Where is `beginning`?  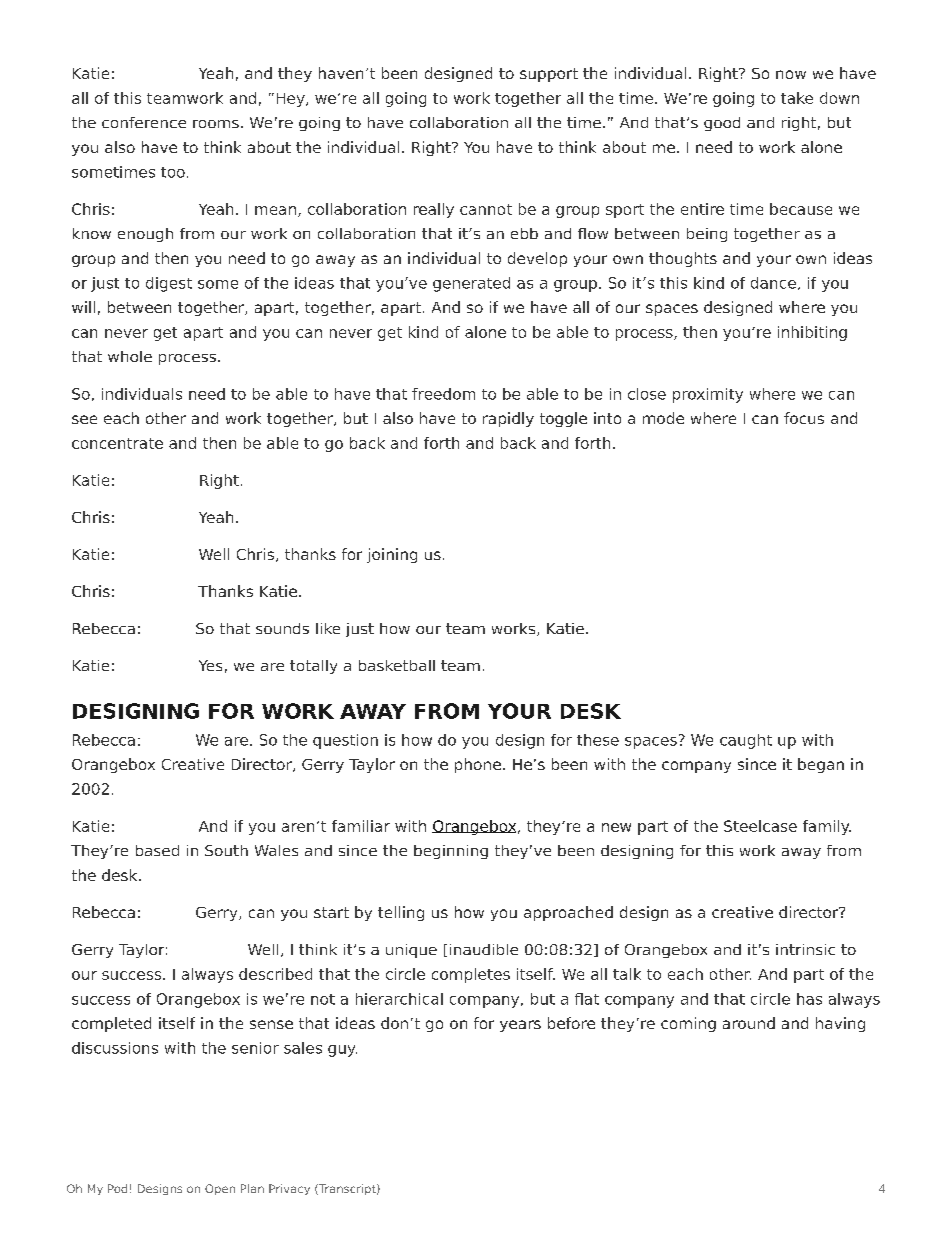 beginning is located at coordinates (451, 852).
